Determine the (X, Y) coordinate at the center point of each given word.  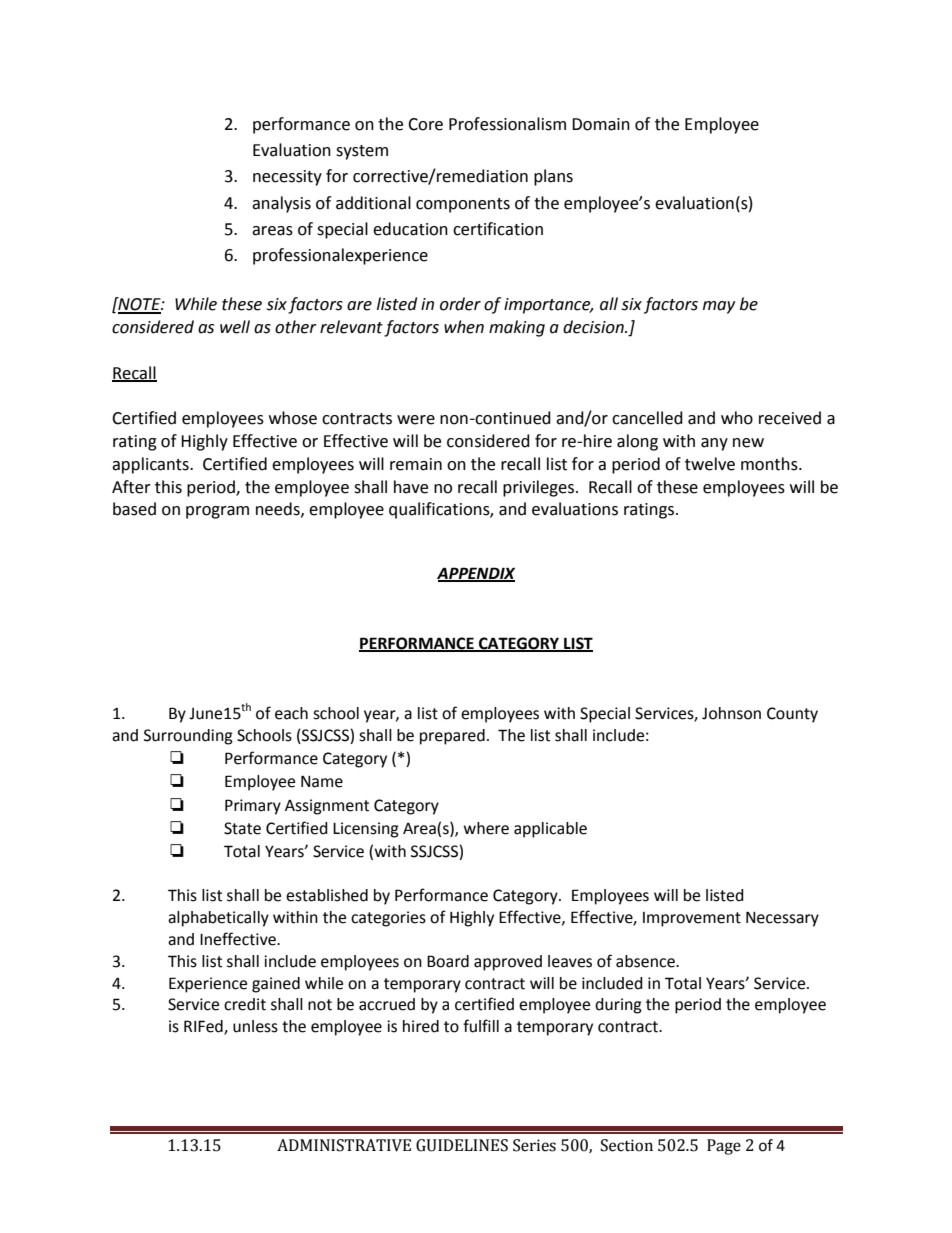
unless (255, 1026)
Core (425, 124)
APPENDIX (476, 574)
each (291, 713)
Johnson (731, 713)
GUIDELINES (462, 1145)
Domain (601, 124)
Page (724, 1147)
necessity (287, 178)
